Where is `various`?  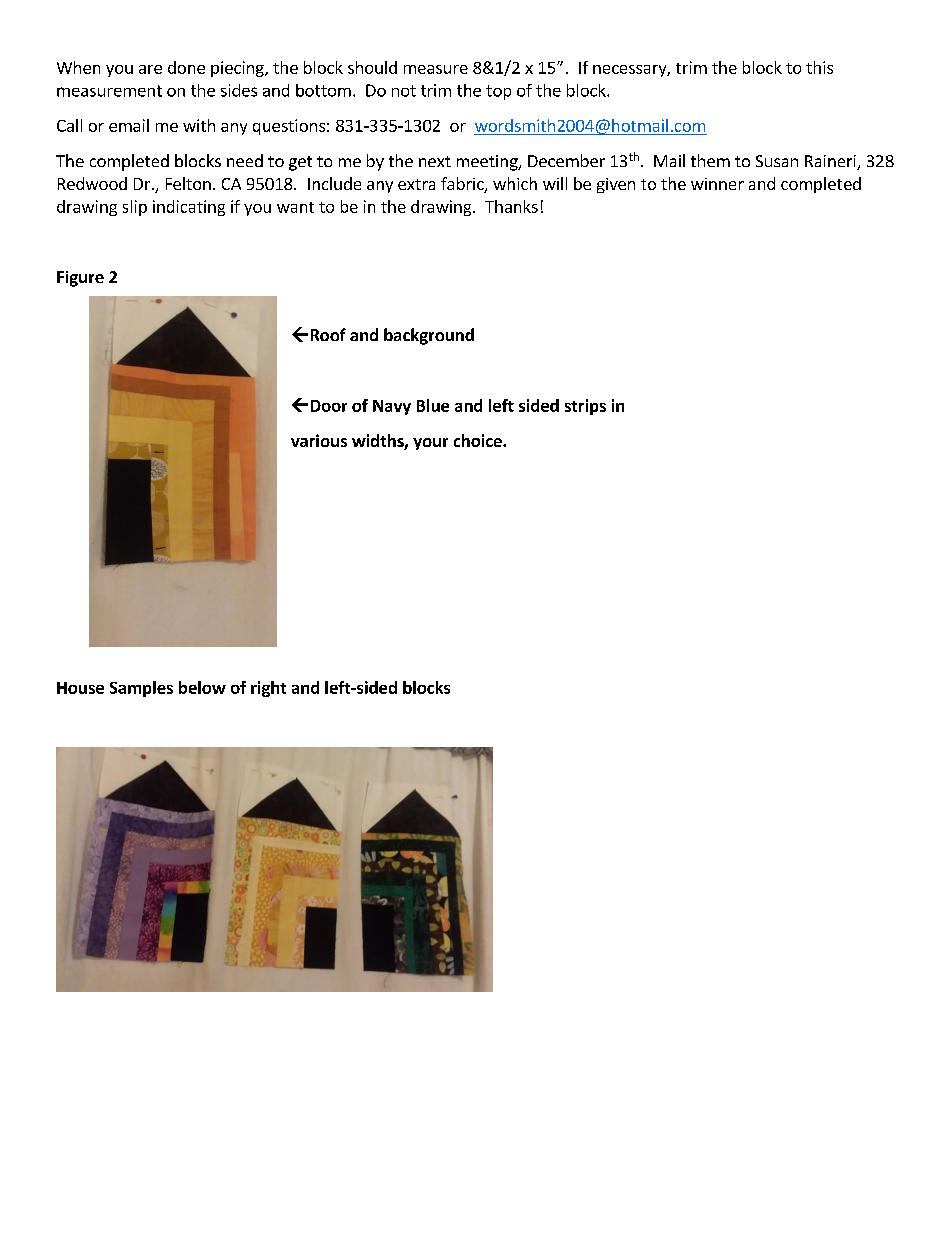
various is located at coordinates (319, 440).
